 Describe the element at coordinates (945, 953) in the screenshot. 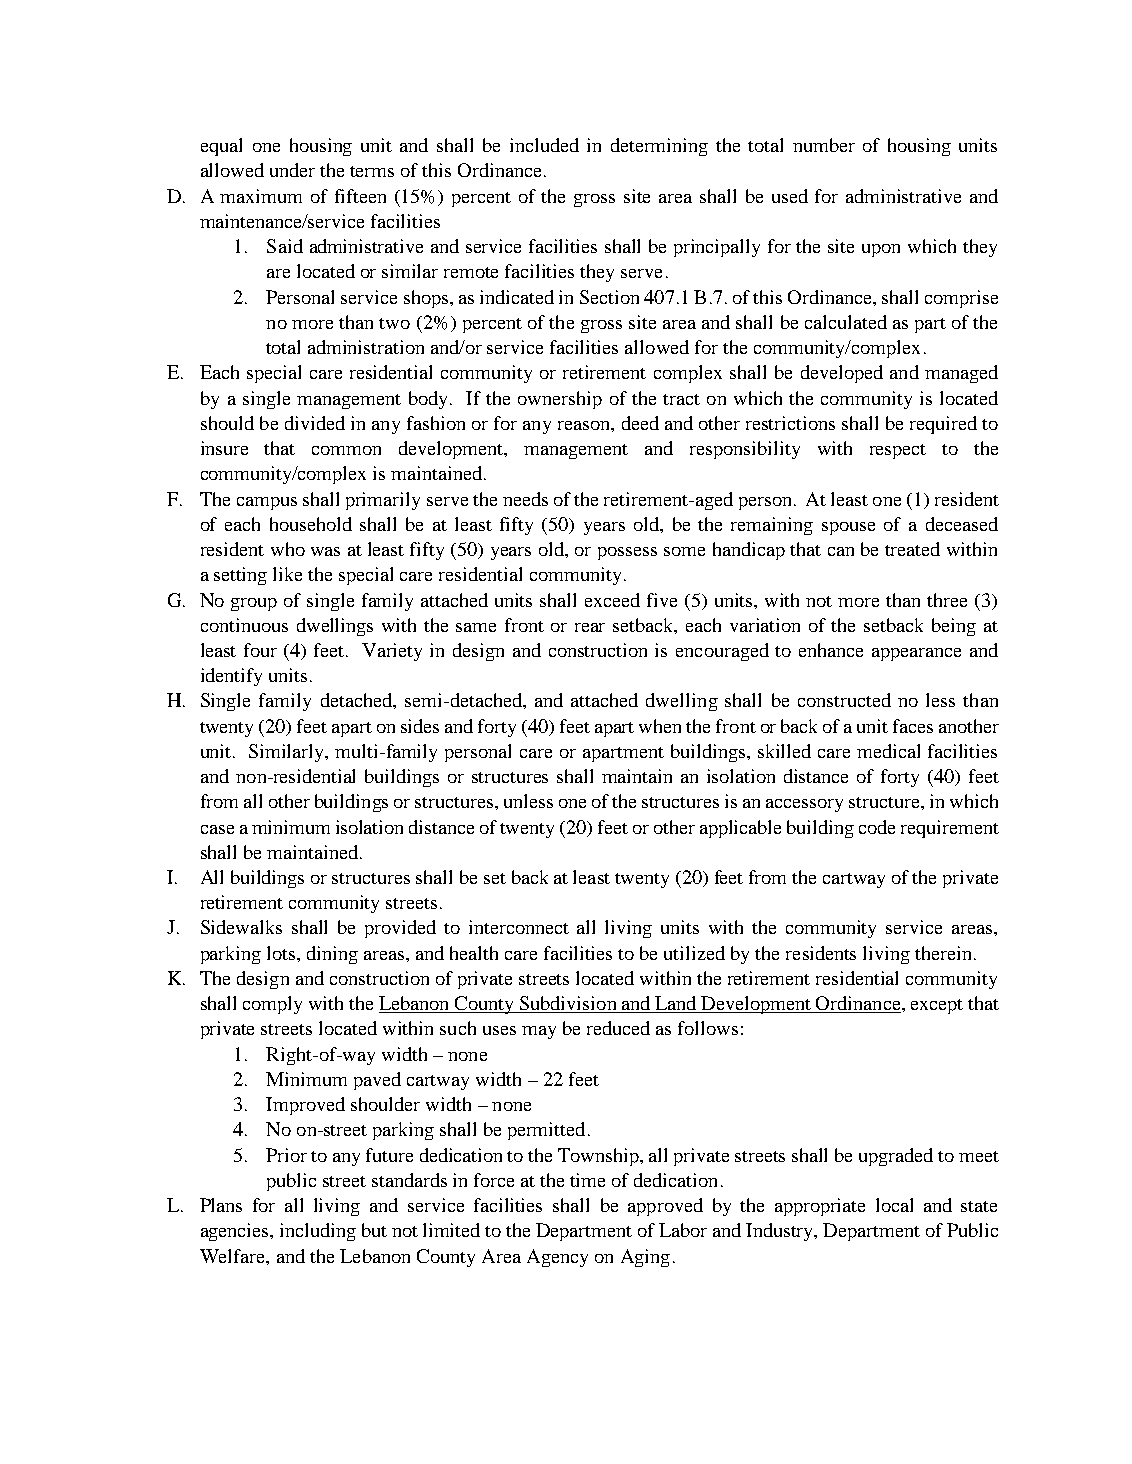

I see `therein` at that location.
